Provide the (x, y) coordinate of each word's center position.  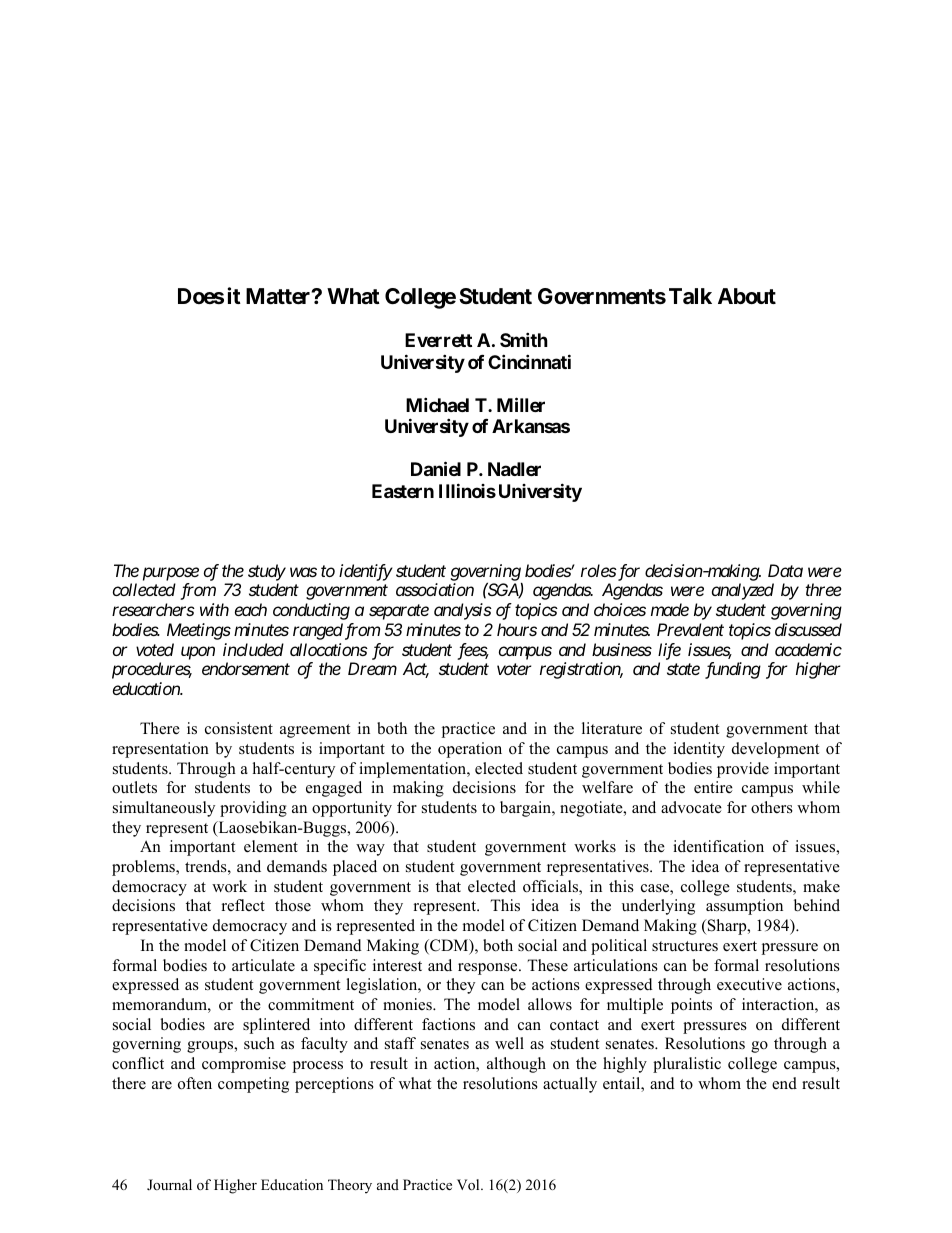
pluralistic (687, 1065)
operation (470, 750)
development (775, 750)
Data (785, 570)
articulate (263, 965)
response (489, 969)
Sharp (727, 927)
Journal (169, 1184)
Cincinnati (529, 361)
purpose (171, 574)
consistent (239, 728)
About (747, 296)
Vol (469, 1185)
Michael (437, 404)
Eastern (403, 491)
